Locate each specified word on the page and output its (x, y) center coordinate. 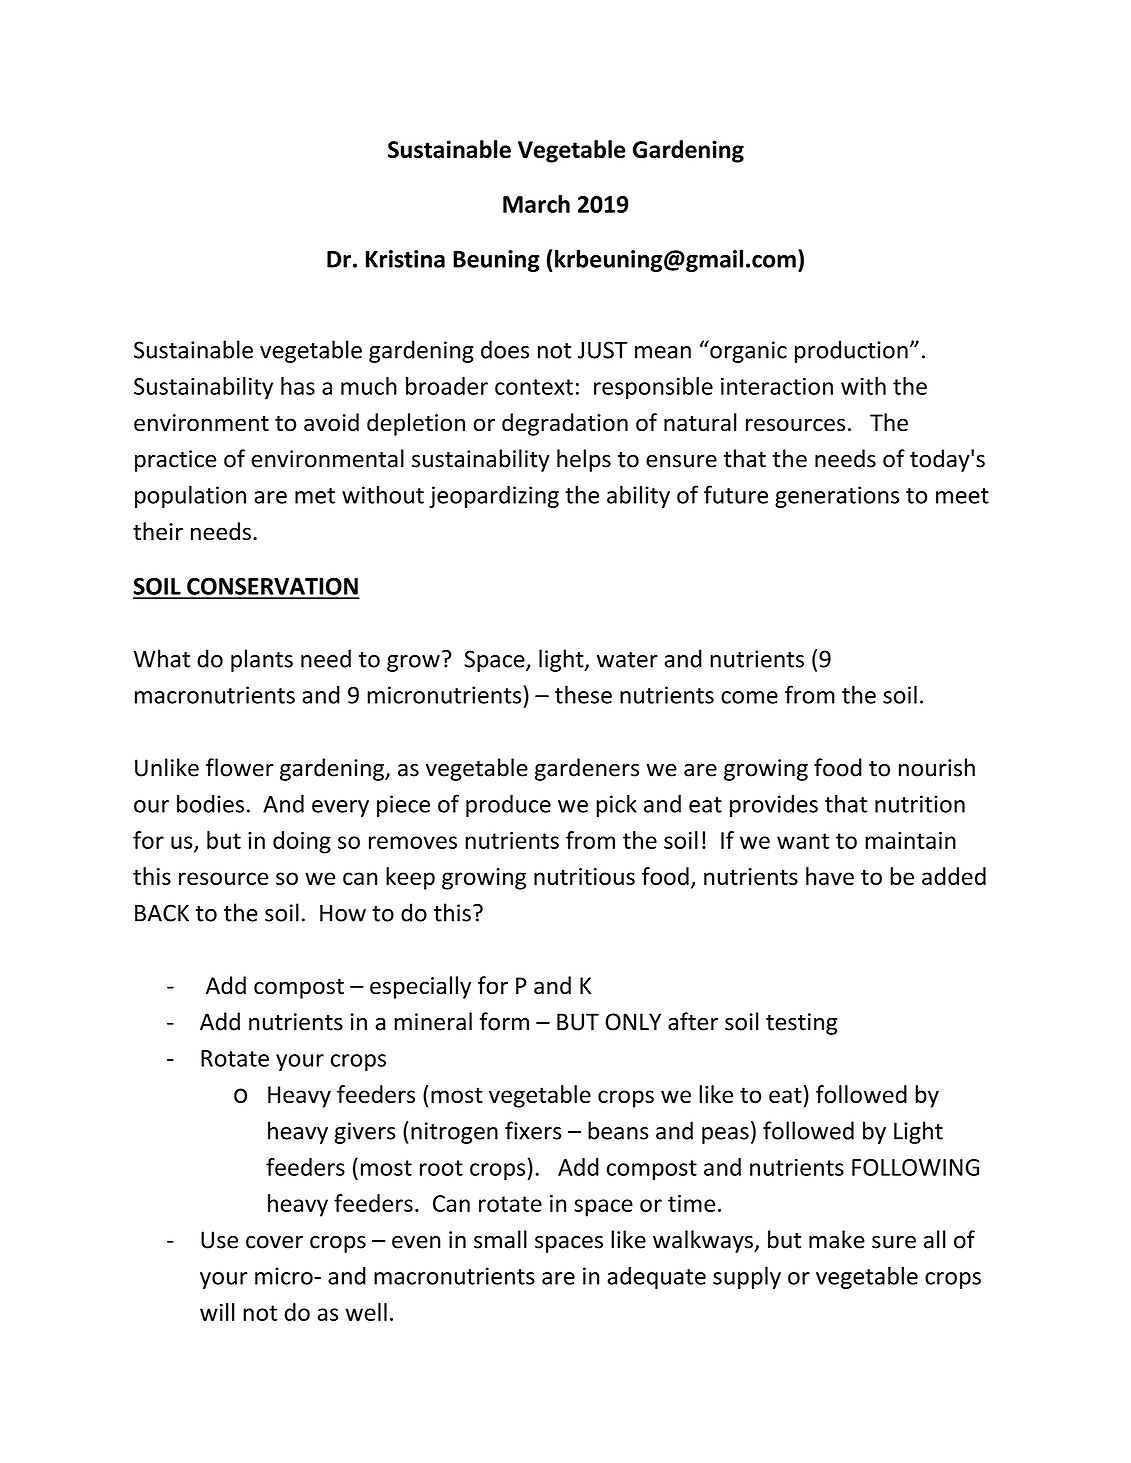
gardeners (587, 769)
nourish (937, 767)
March (536, 204)
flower (240, 767)
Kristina (405, 259)
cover (274, 1242)
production (851, 351)
